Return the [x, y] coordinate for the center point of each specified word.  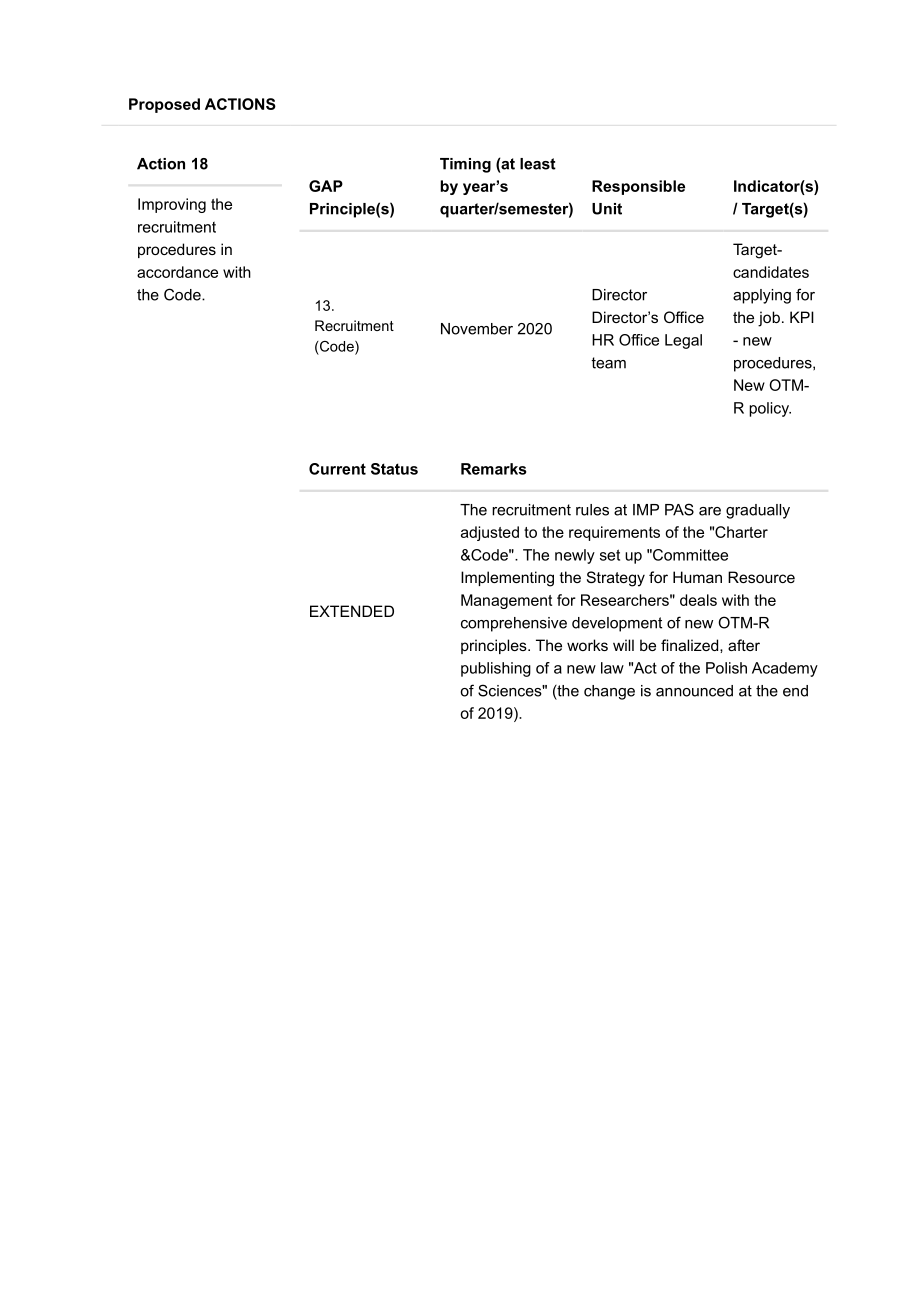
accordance [177, 272]
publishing [496, 669]
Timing [465, 165]
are [710, 511]
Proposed [164, 105]
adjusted [490, 533]
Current [337, 469]
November [477, 329]
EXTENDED [352, 611]
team [608, 363]
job [769, 319]
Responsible [638, 187]
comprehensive [514, 624]
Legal [683, 341]
